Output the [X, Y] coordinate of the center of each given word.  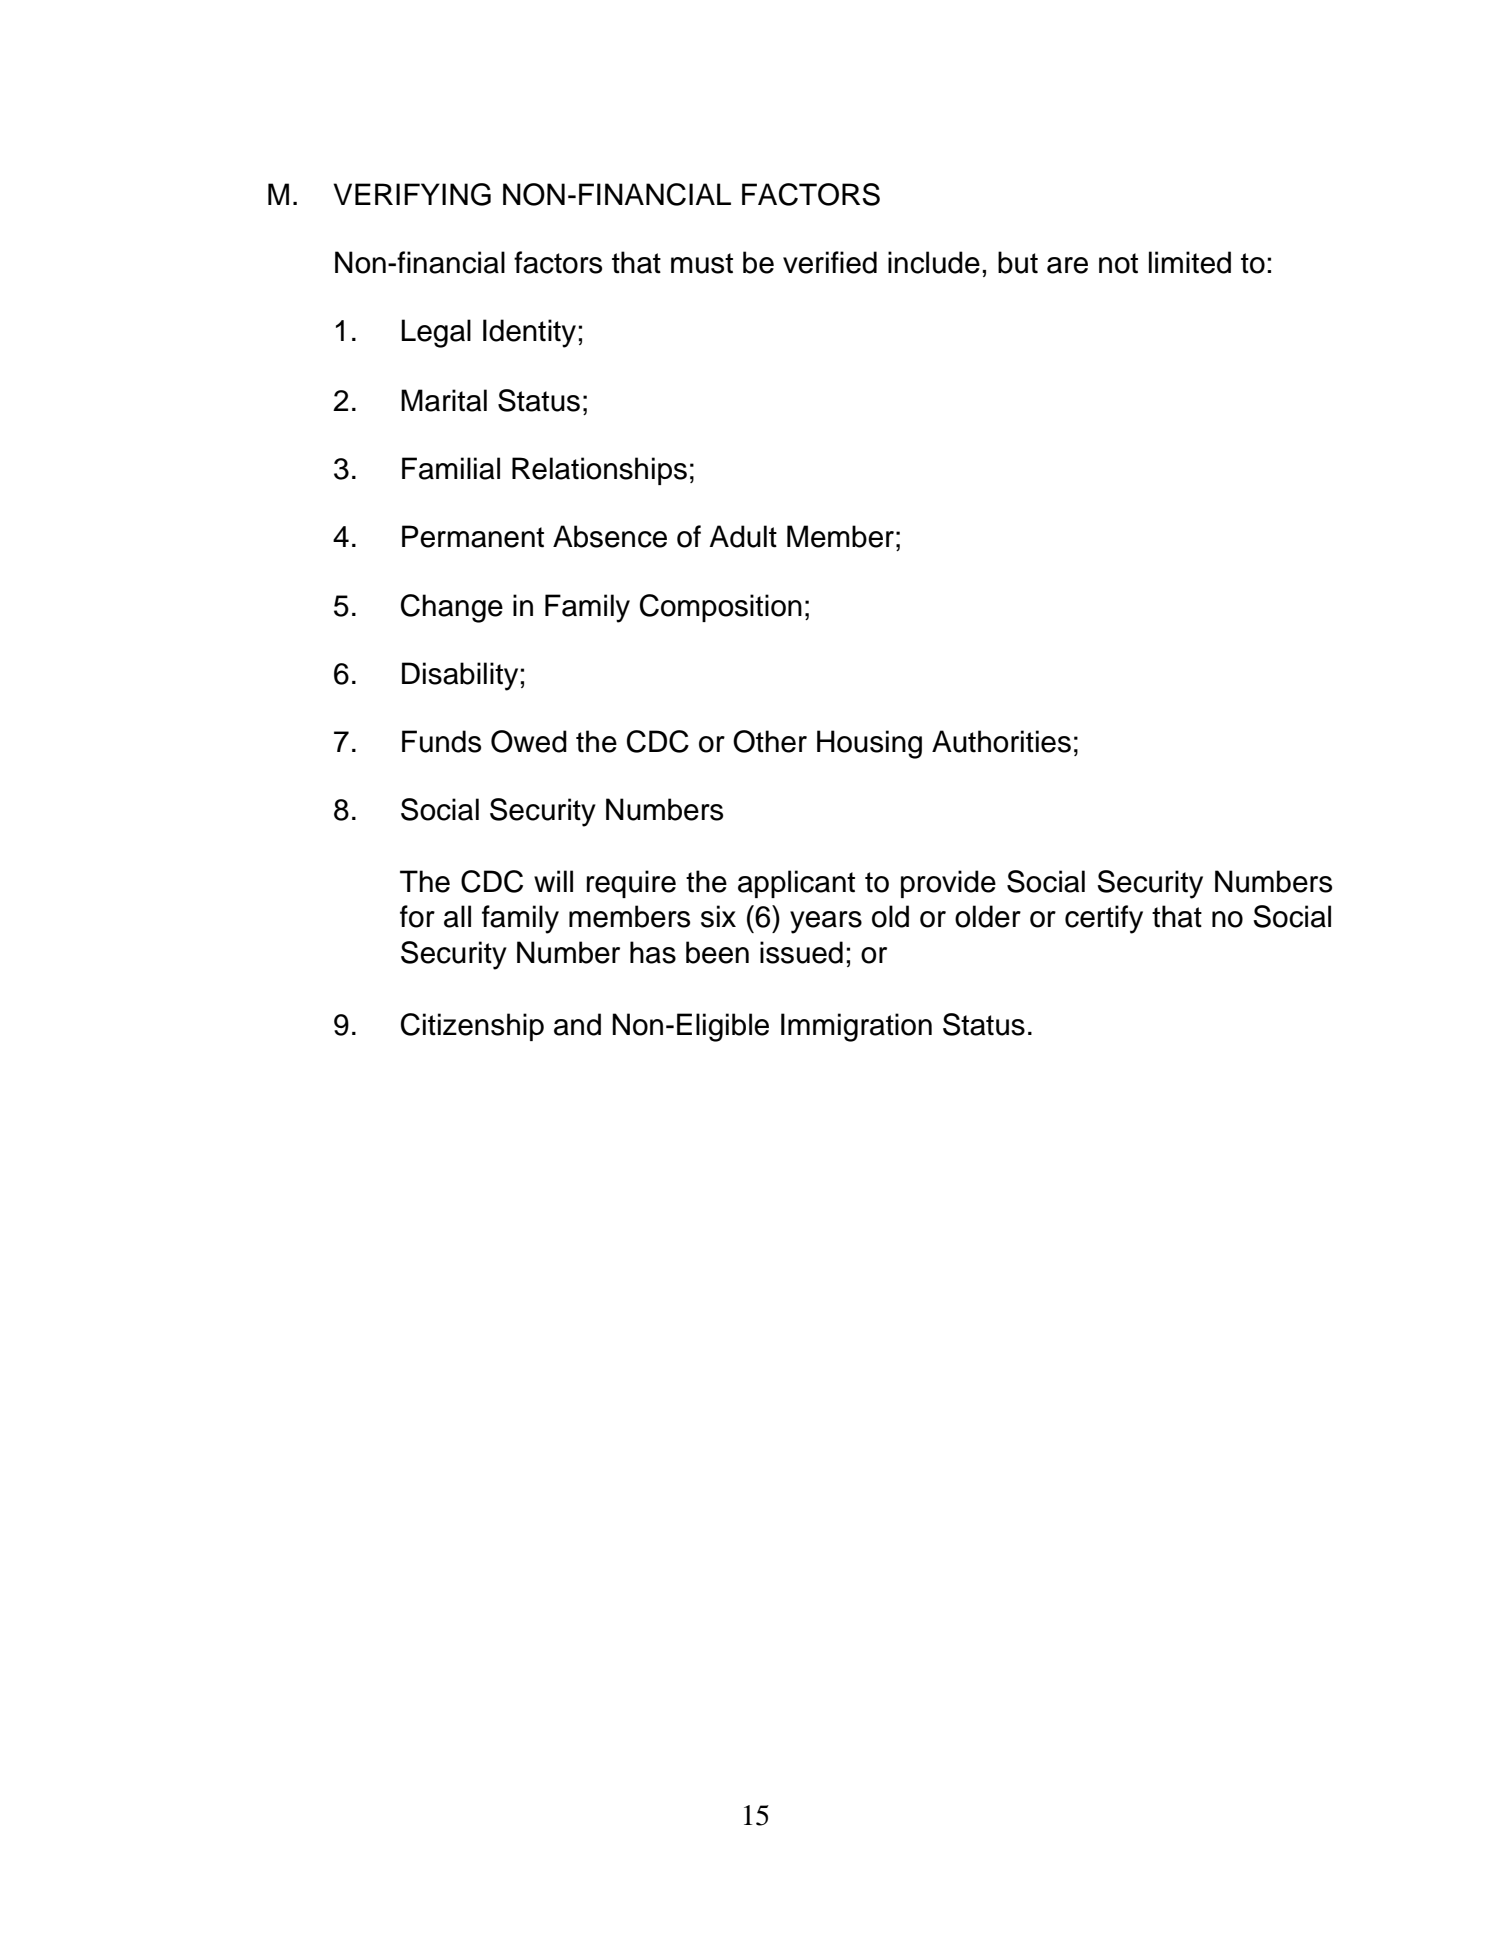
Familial [451, 468]
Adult [743, 536]
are [1067, 265]
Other [770, 741]
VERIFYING [412, 194]
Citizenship [472, 1027]
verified [830, 262]
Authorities [1001, 741]
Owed [529, 741]
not [1118, 263]
